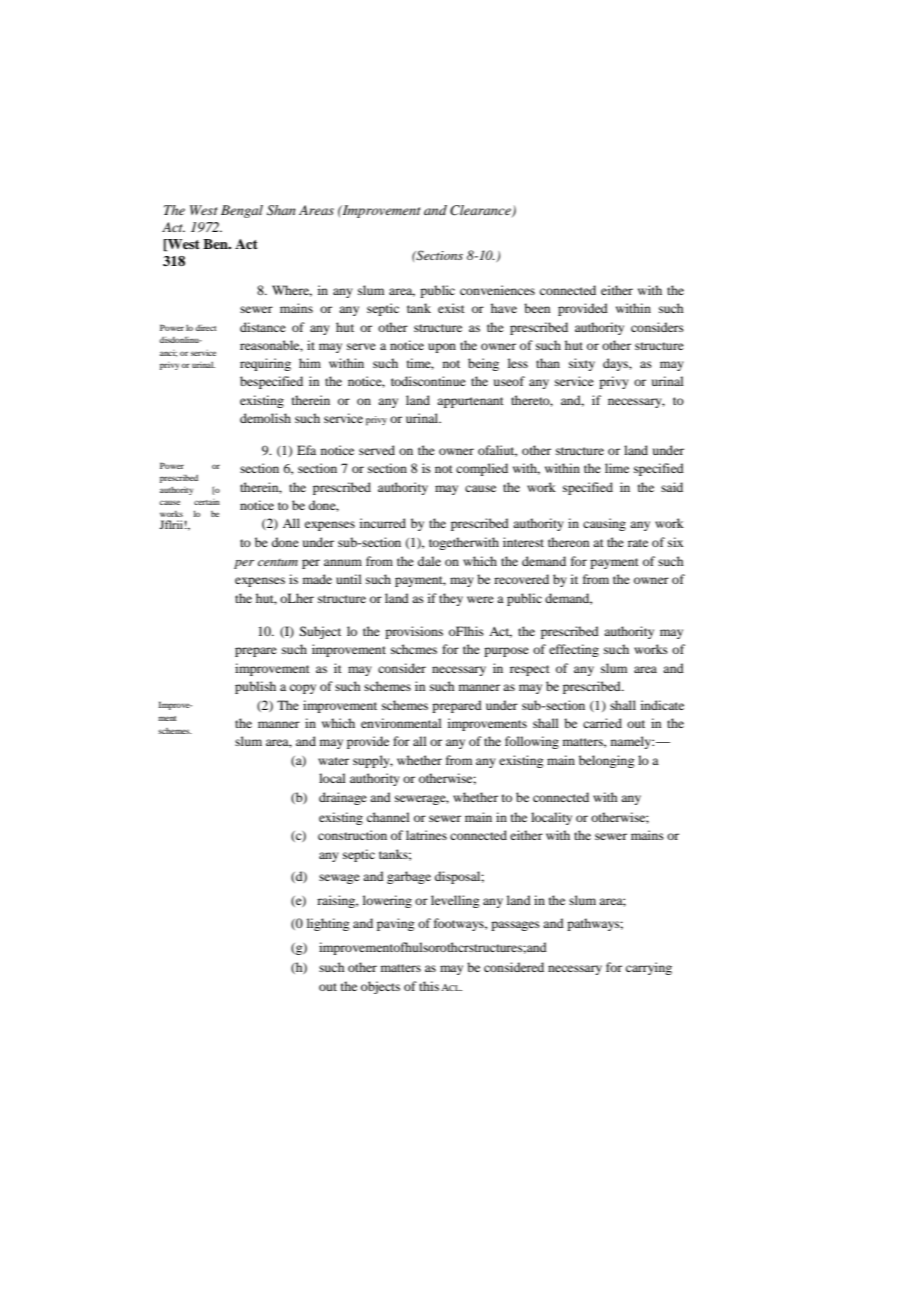 Image resolution: width=924 pixels, height=1307 pixels. What do you see at coordinates (602, 723) in the page?
I see `carried` at bounding box center [602, 723].
